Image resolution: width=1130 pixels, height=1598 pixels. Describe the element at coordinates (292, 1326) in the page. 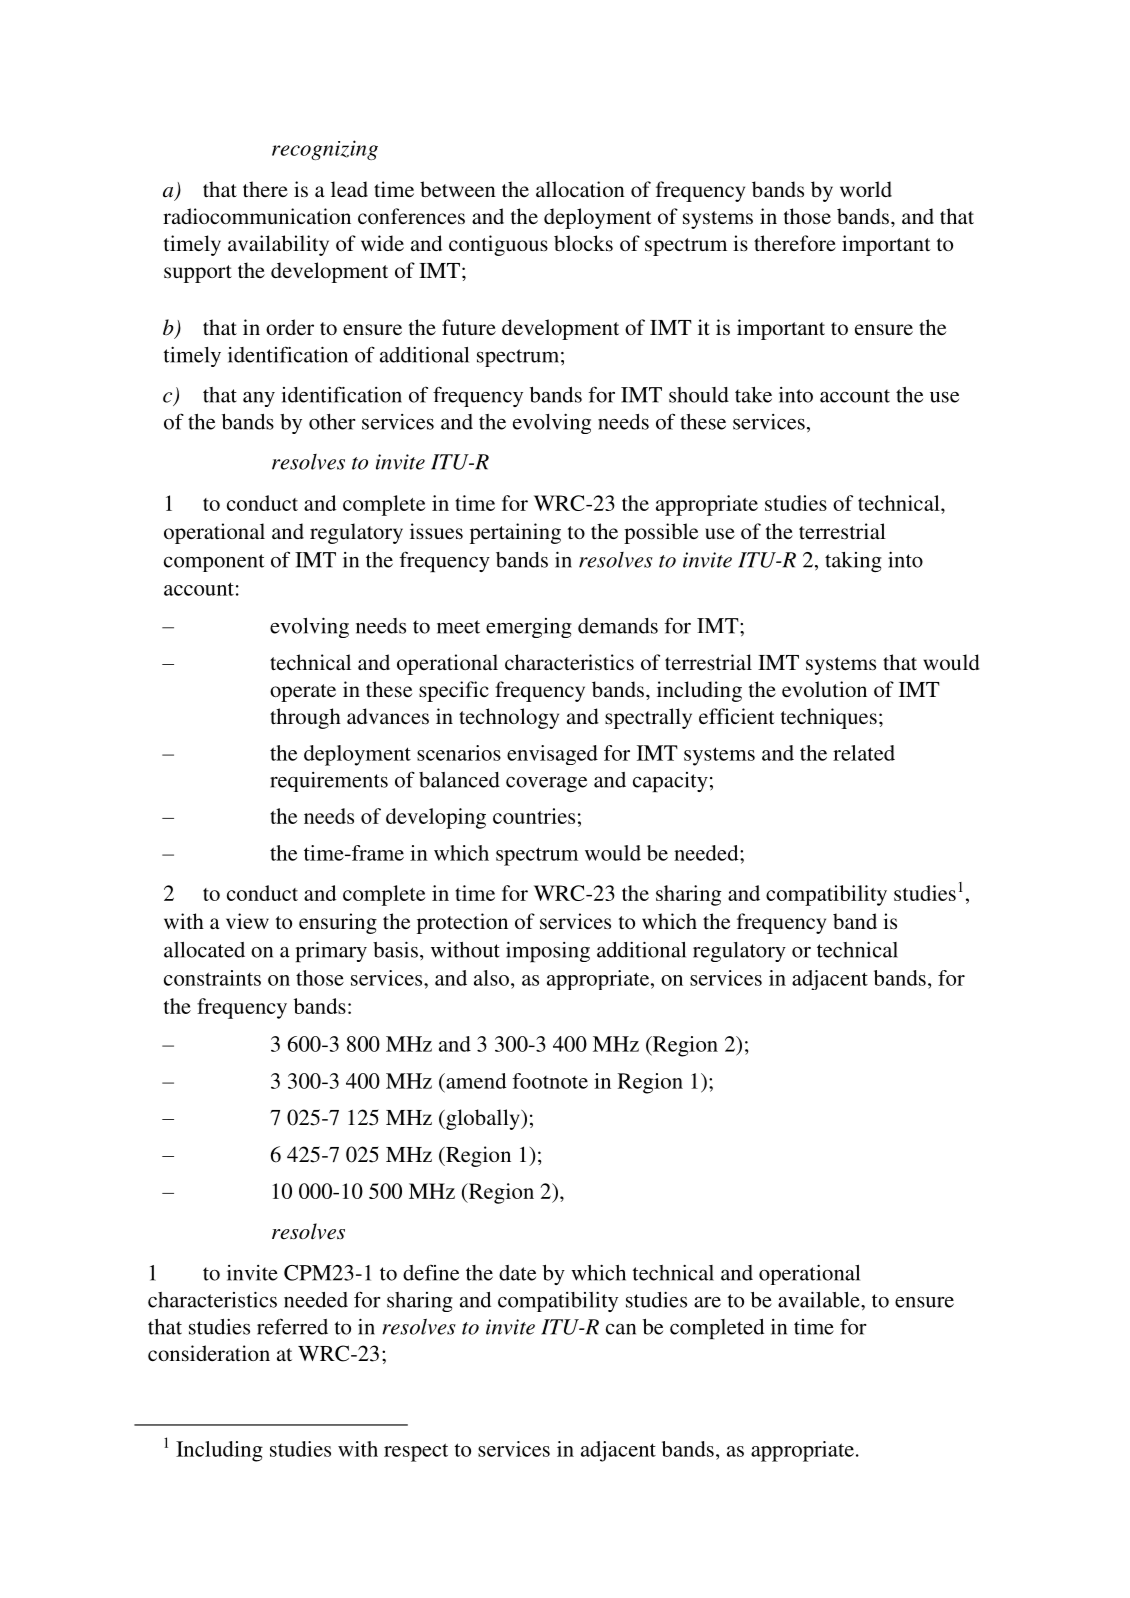

I see `referred` at that location.
